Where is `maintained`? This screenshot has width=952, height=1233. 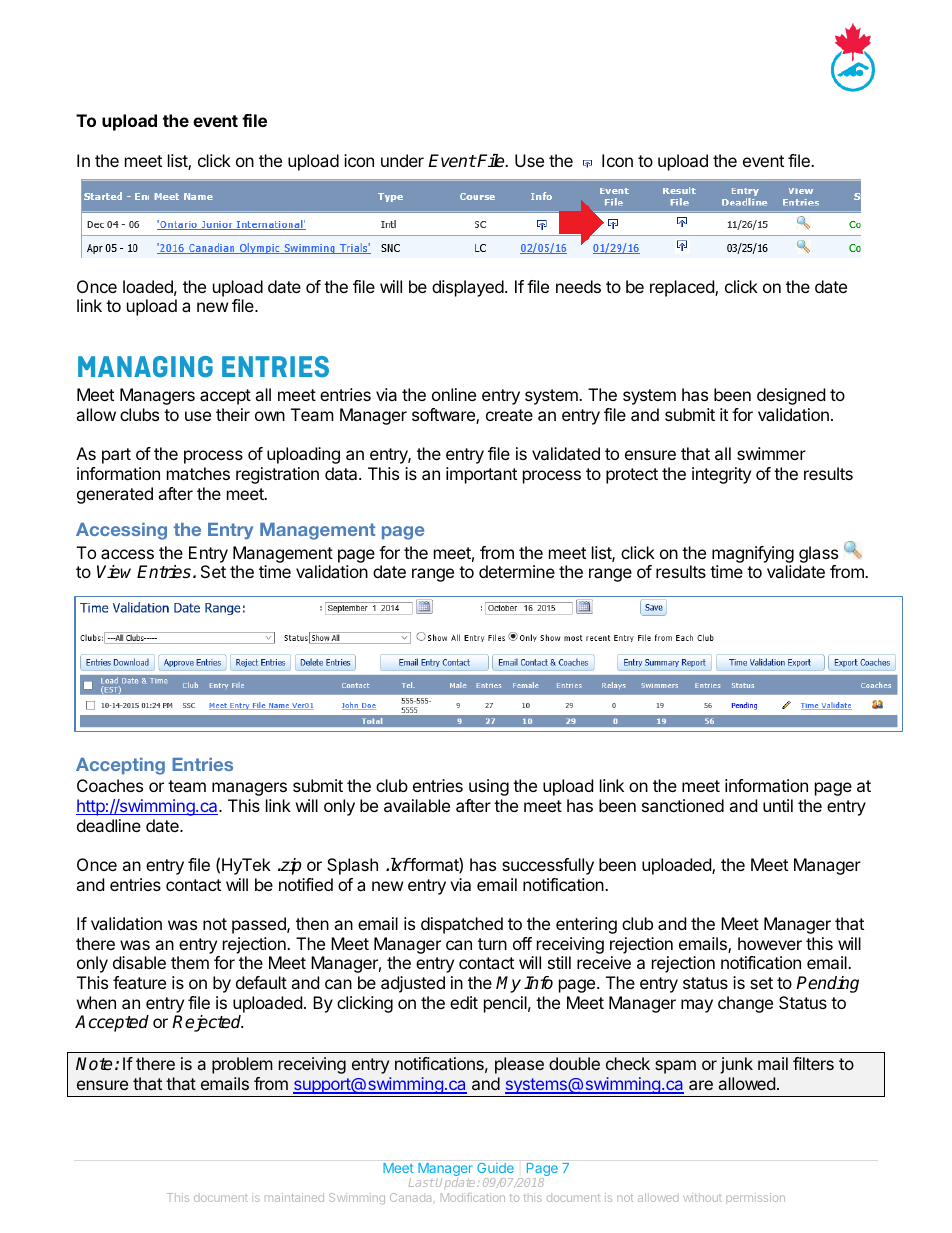 maintained is located at coordinates (294, 1197).
